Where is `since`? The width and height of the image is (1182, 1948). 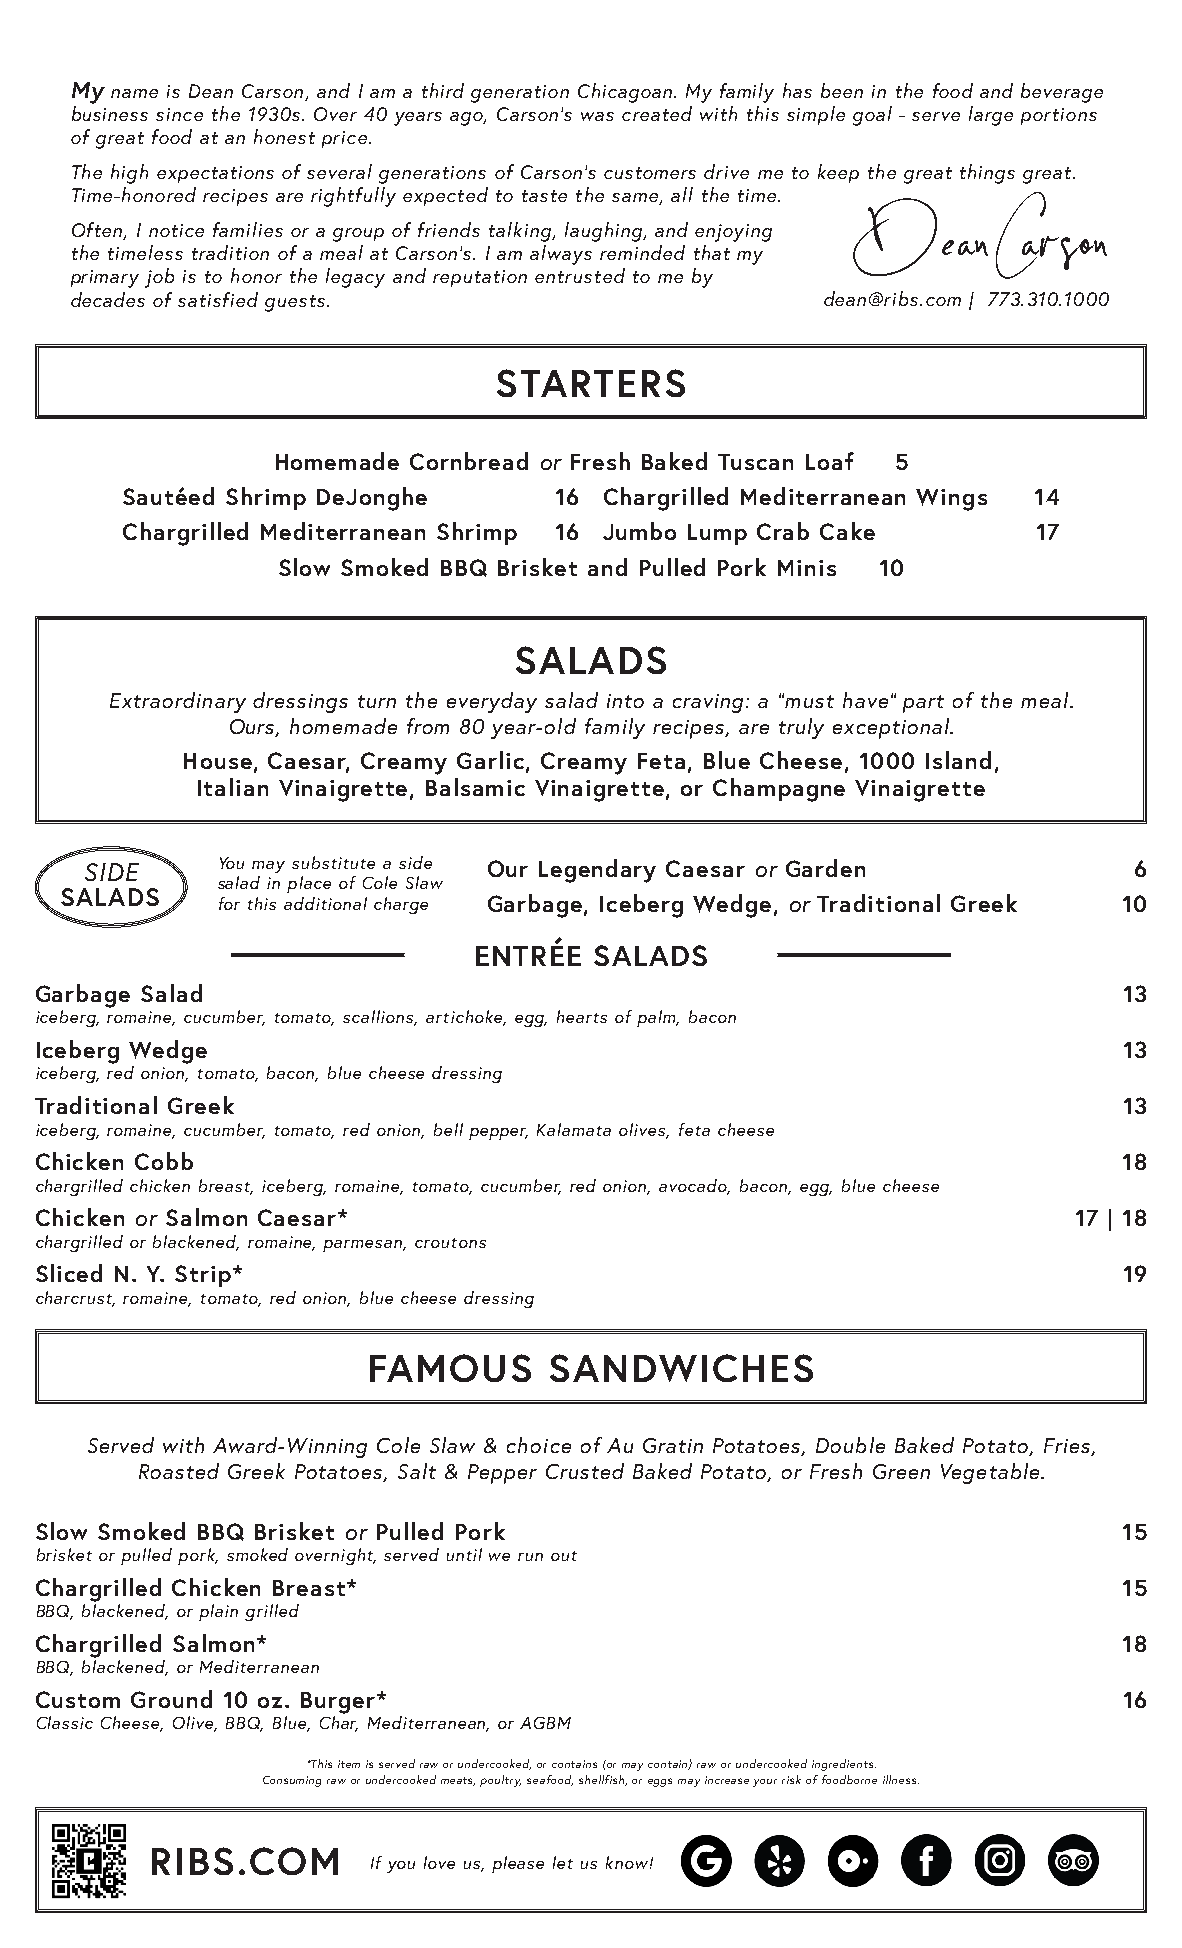 since is located at coordinates (179, 114).
